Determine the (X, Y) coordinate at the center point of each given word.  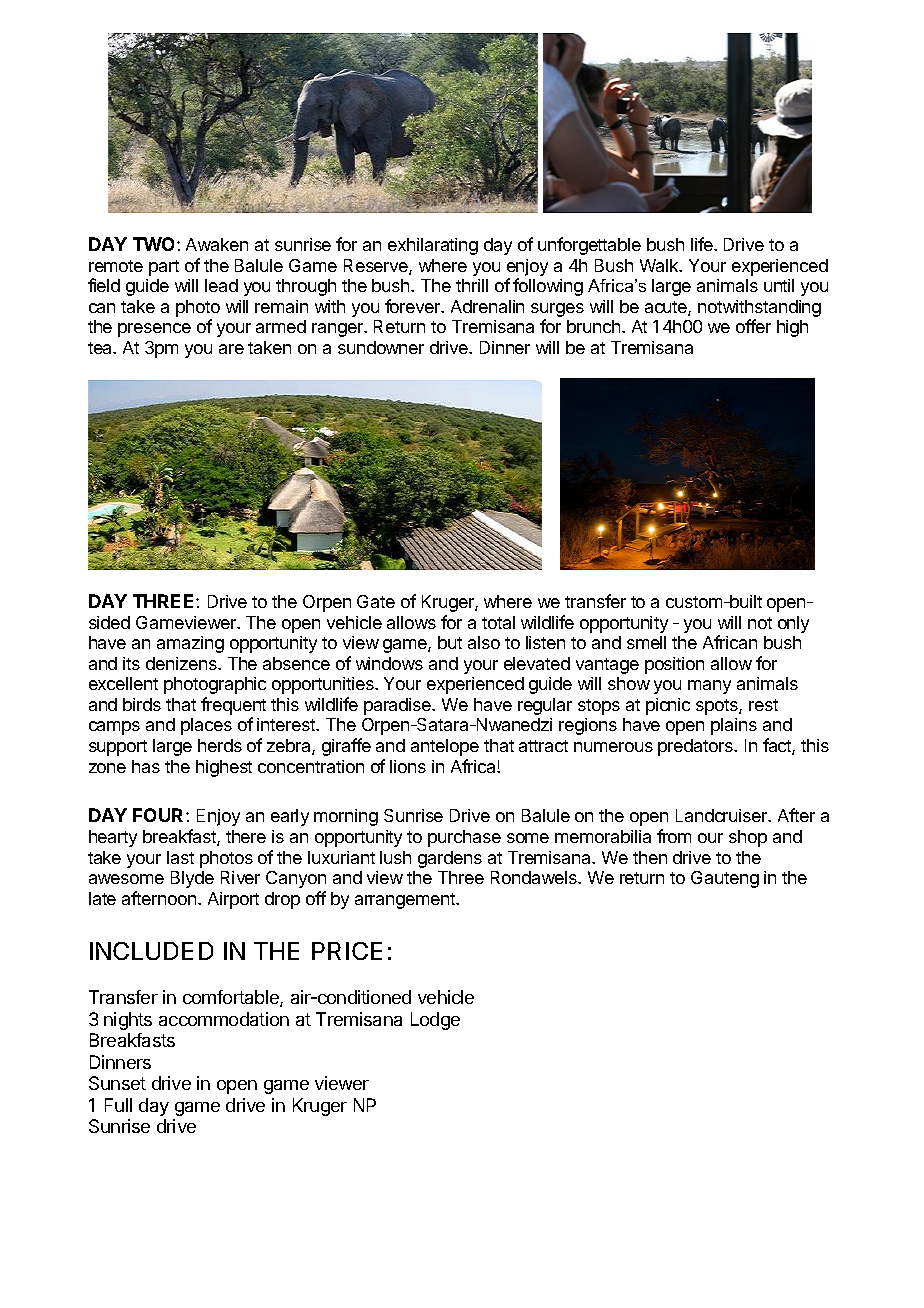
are (231, 349)
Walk (660, 265)
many (709, 687)
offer (753, 326)
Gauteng (725, 879)
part (164, 268)
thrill (472, 285)
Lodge (435, 1021)
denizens (182, 663)
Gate (376, 601)
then (650, 857)
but (450, 642)
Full (118, 1105)
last (180, 857)
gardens (450, 859)
